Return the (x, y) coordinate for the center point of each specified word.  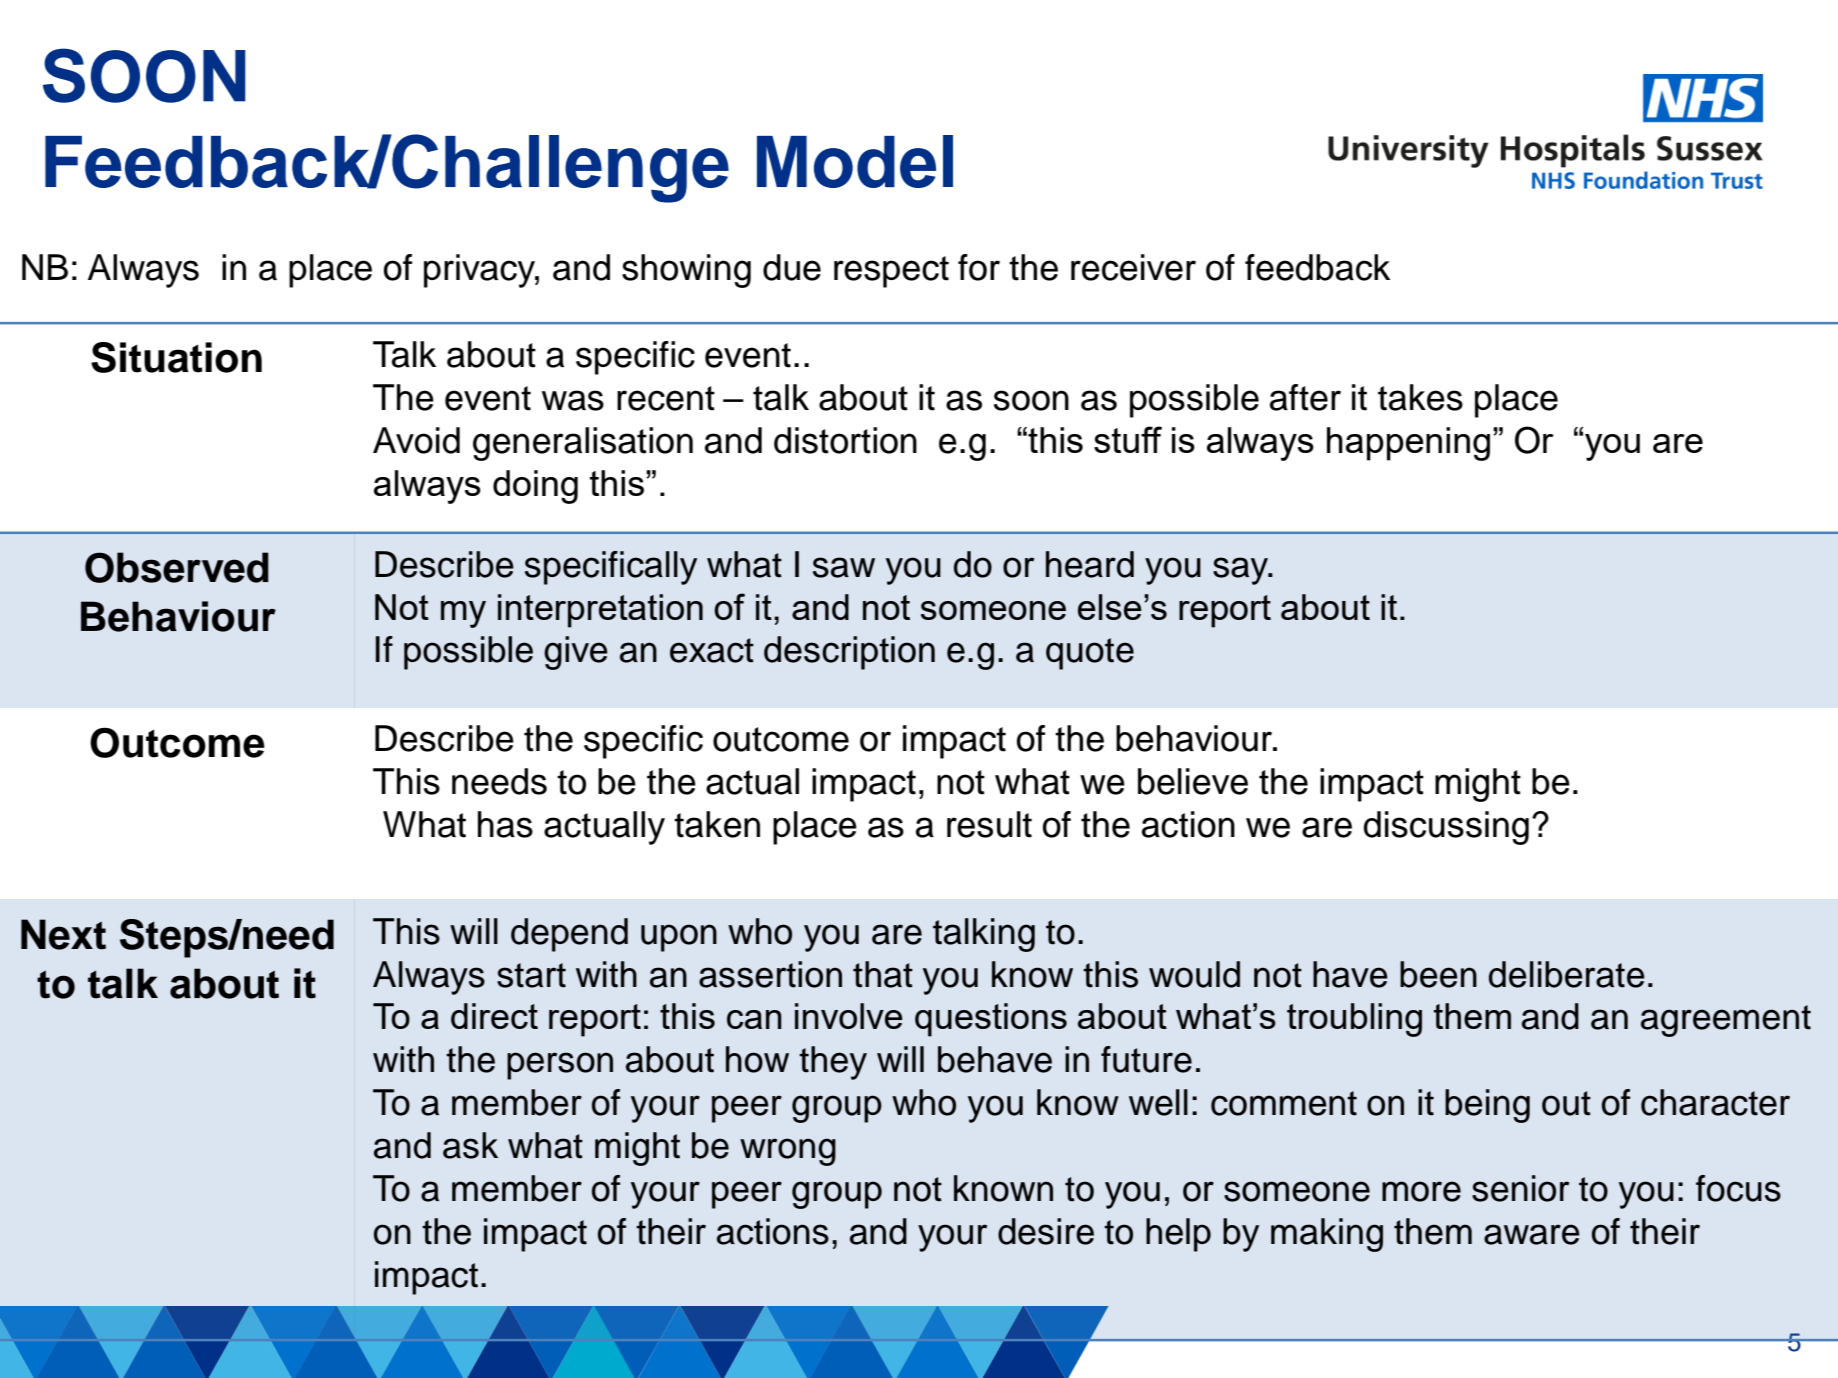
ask (470, 1145)
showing (686, 271)
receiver (1133, 267)
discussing (1446, 828)
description (849, 653)
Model (855, 161)
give (576, 653)
